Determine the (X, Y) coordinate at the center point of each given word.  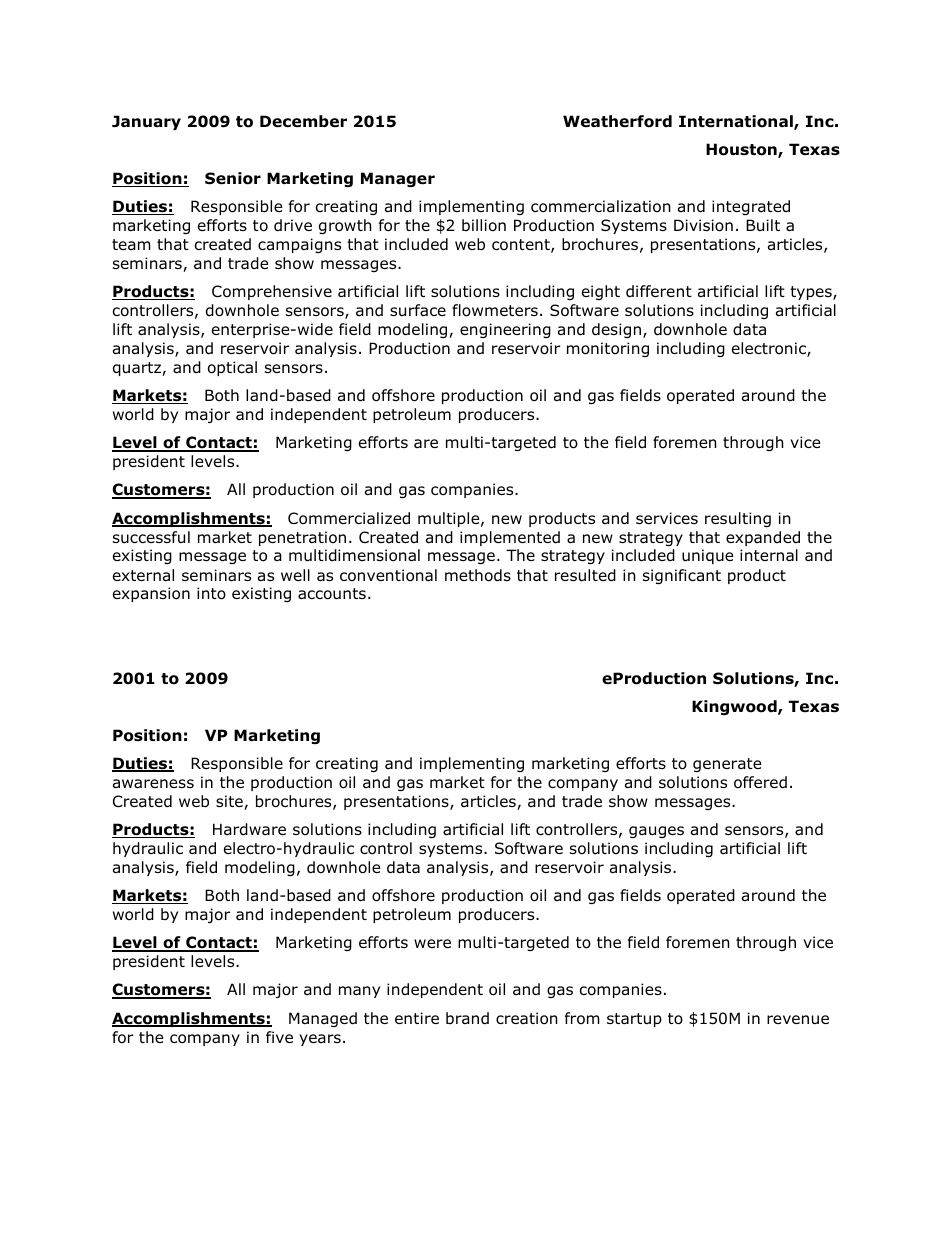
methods (478, 575)
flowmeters (495, 310)
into (211, 593)
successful (151, 537)
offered (760, 782)
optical (232, 368)
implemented (510, 538)
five (279, 1037)
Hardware (249, 829)
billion (484, 225)
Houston (742, 150)
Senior (233, 178)
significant (682, 576)
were (432, 943)
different (659, 291)
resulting (738, 519)
